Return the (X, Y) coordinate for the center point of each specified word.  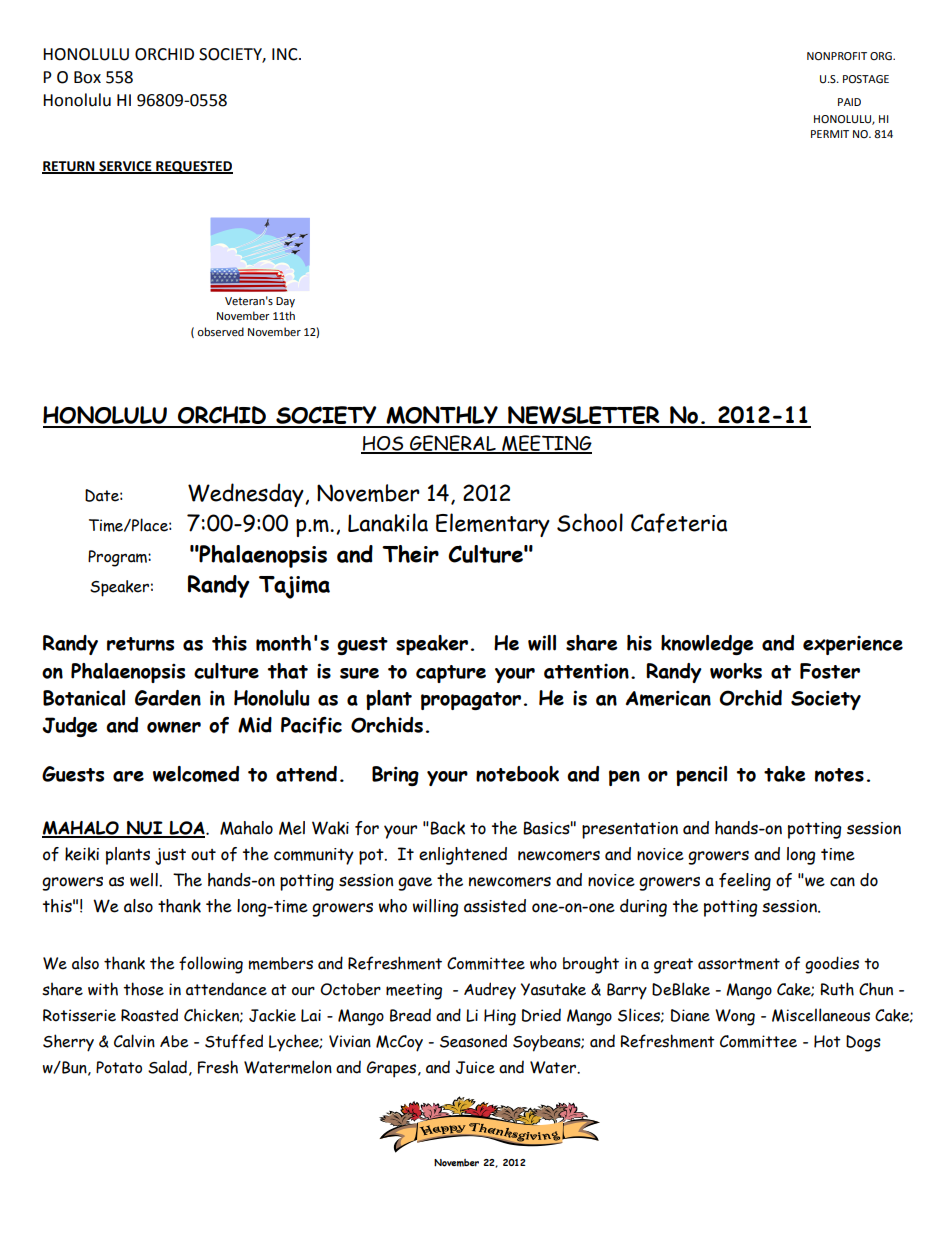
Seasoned (473, 1041)
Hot (827, 1041)
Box (87, 77)
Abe (174, 1041)
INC (286, 54)
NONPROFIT (837, 56)
